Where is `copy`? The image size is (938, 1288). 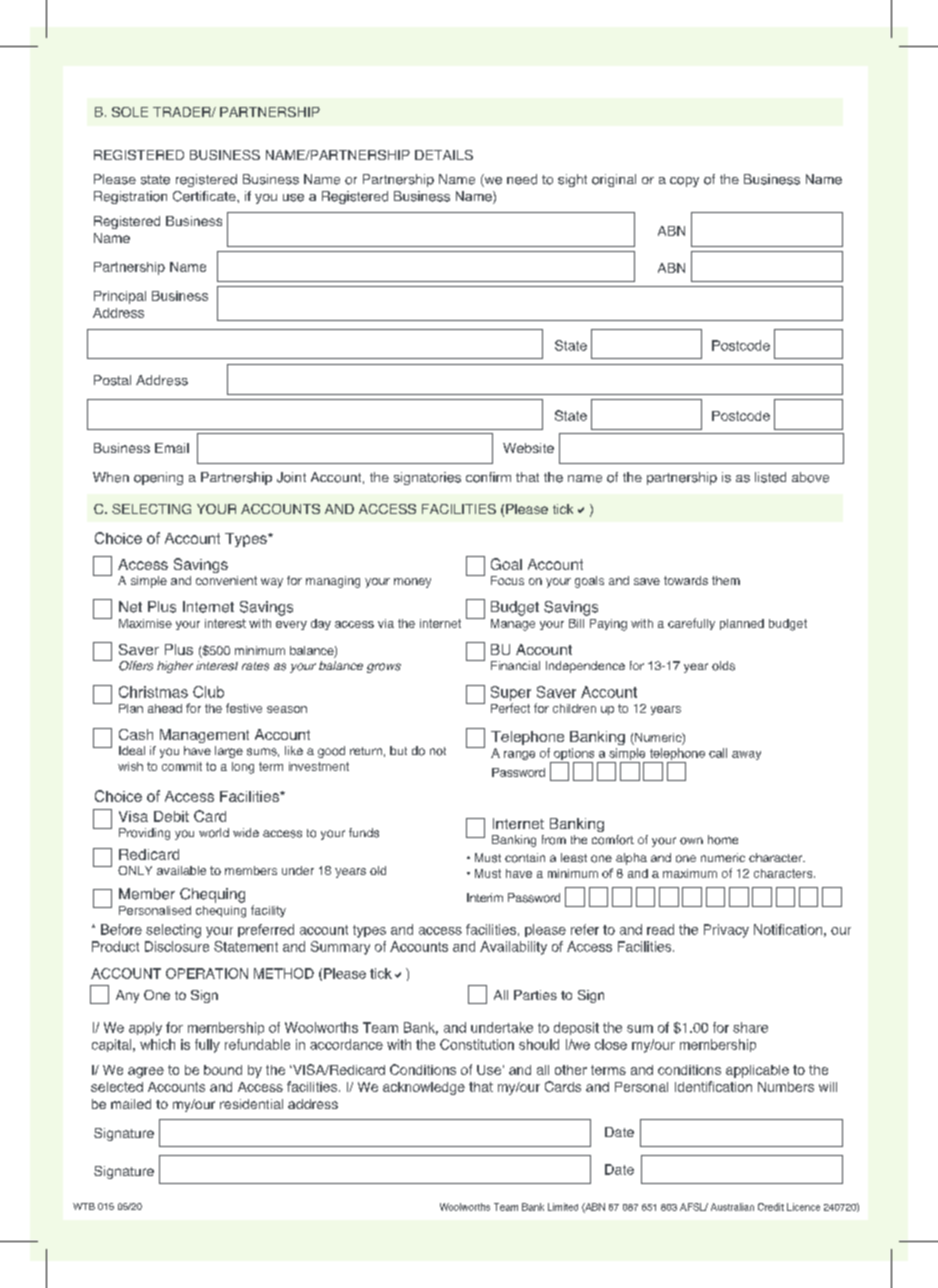 copy is located at coordinates (684, 182).
